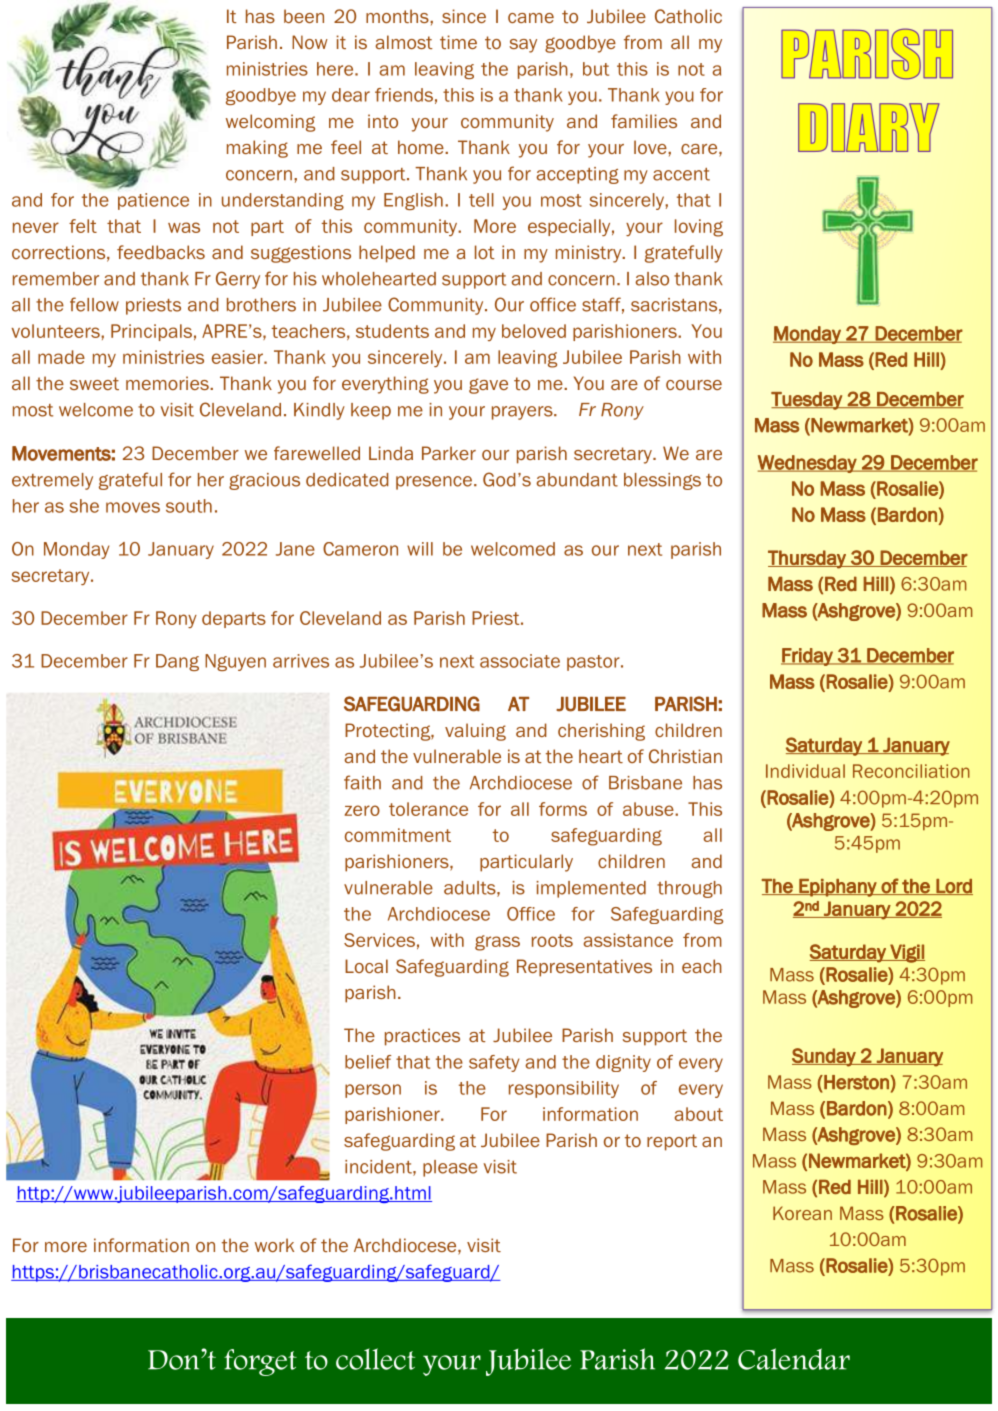  What do you see at coordinates (366, 966) in the screenshot?
I see `Local` at bounding box center [366, 966].
